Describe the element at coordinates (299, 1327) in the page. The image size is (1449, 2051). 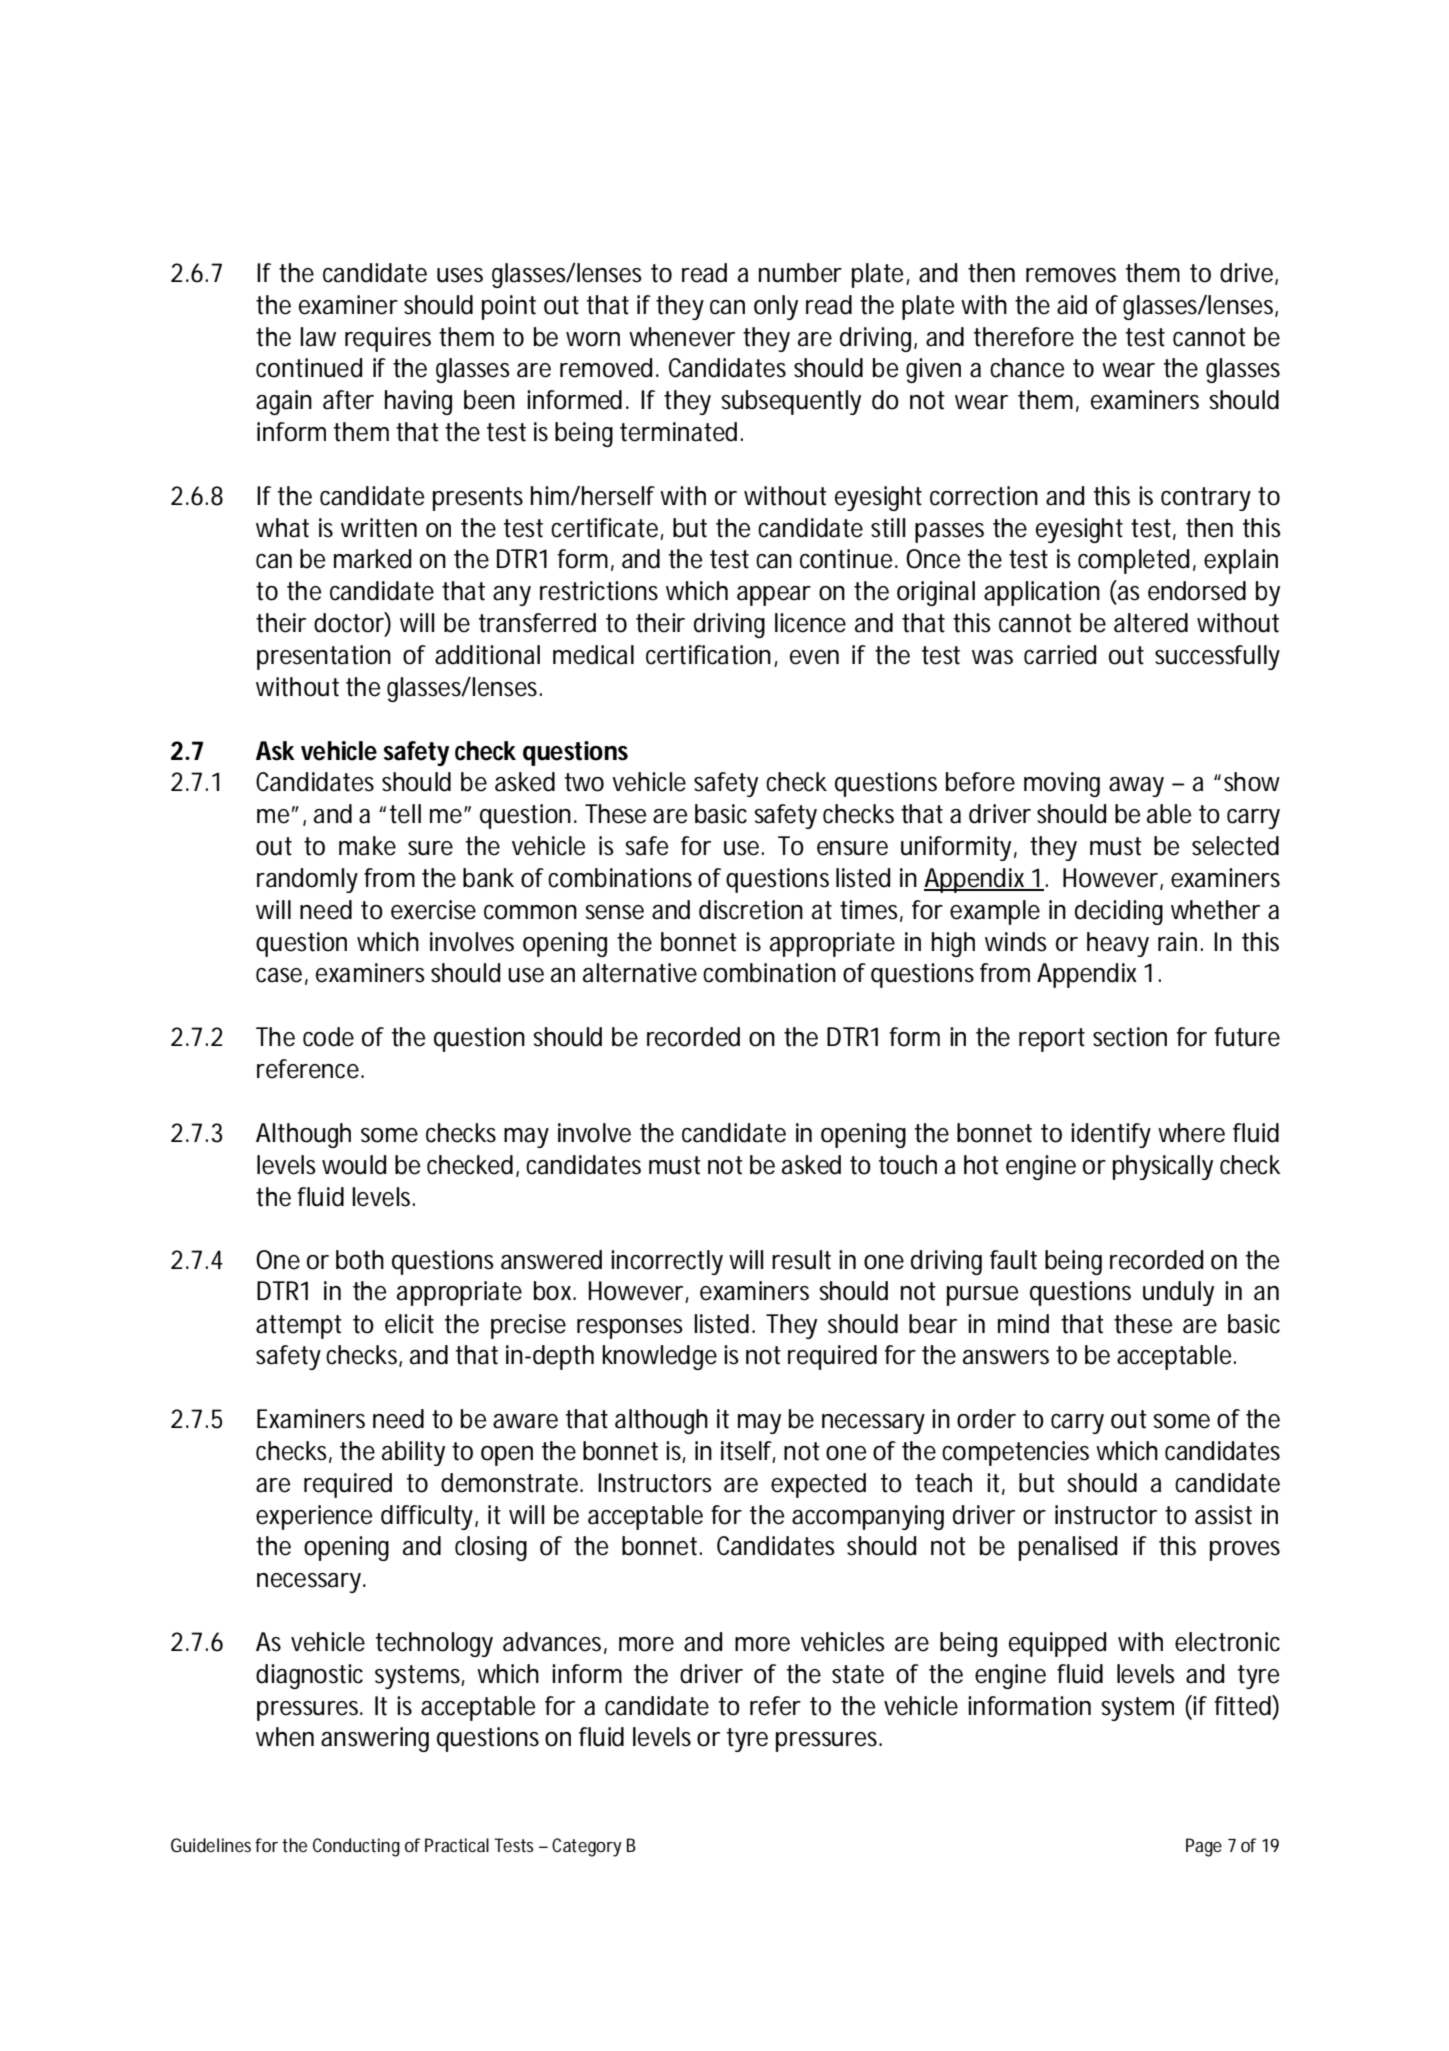
I see `attempt` at that location.
